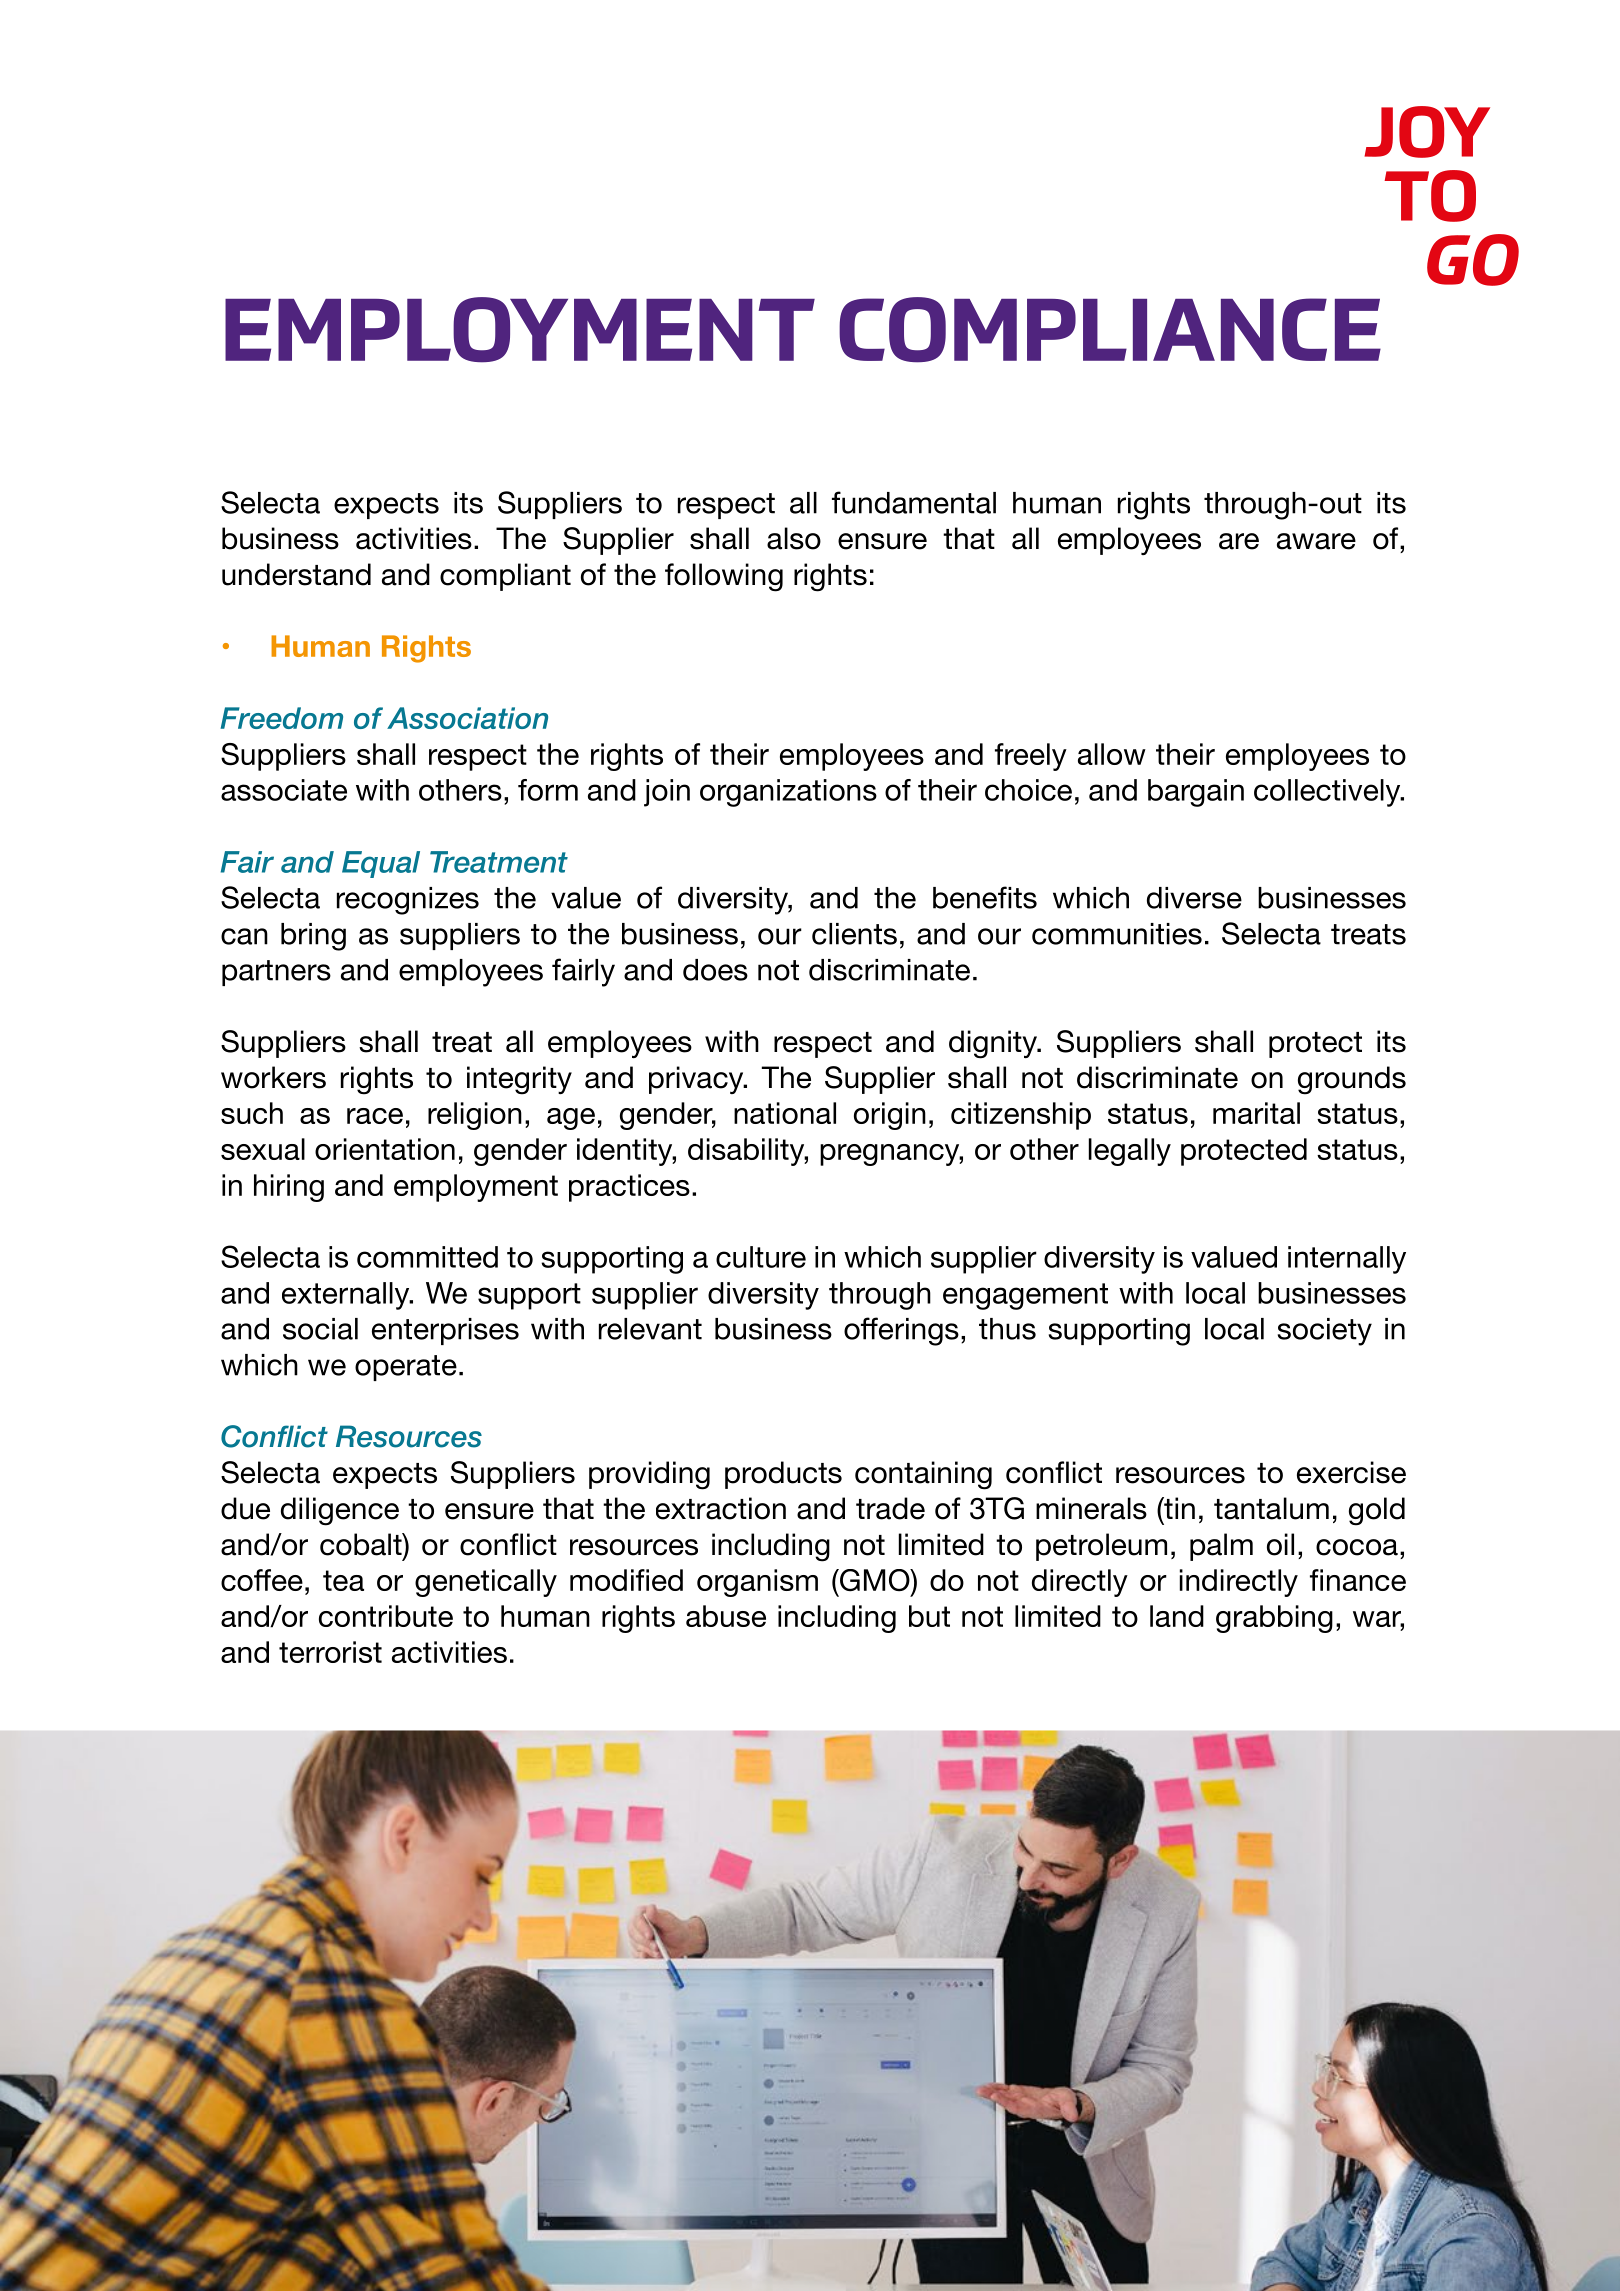 This image has width=1620, height=2291. I want to click on COMPLIANCE, so click(1110, 330).
